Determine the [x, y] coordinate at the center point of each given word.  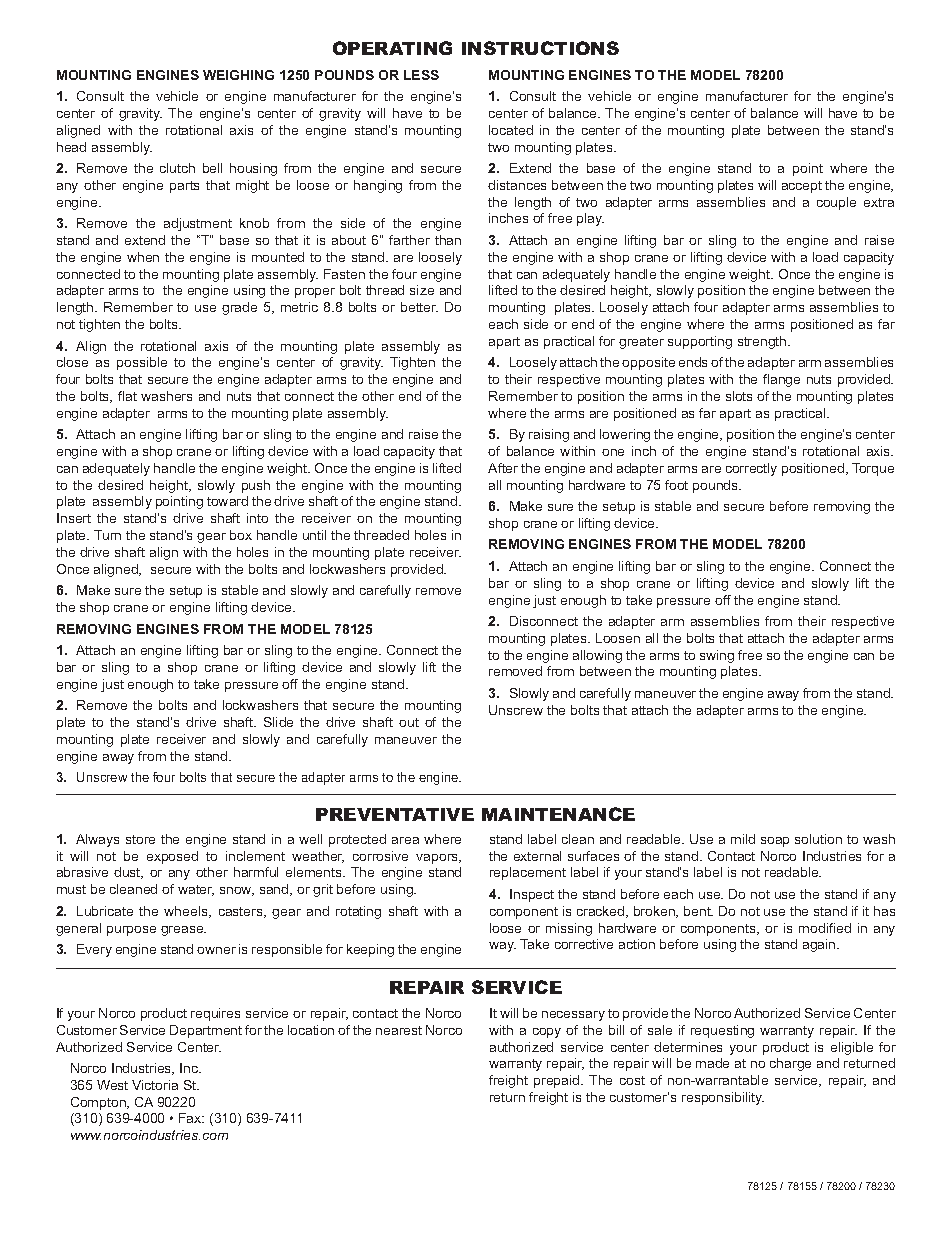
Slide [278, 722]
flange [781, 380]
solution [818, 839]
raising [549, 435]
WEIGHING [238, 75]
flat [127, 396]
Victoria [155, 1085]
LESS [421, 75]
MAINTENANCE [558, 814]
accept [802, 187]
